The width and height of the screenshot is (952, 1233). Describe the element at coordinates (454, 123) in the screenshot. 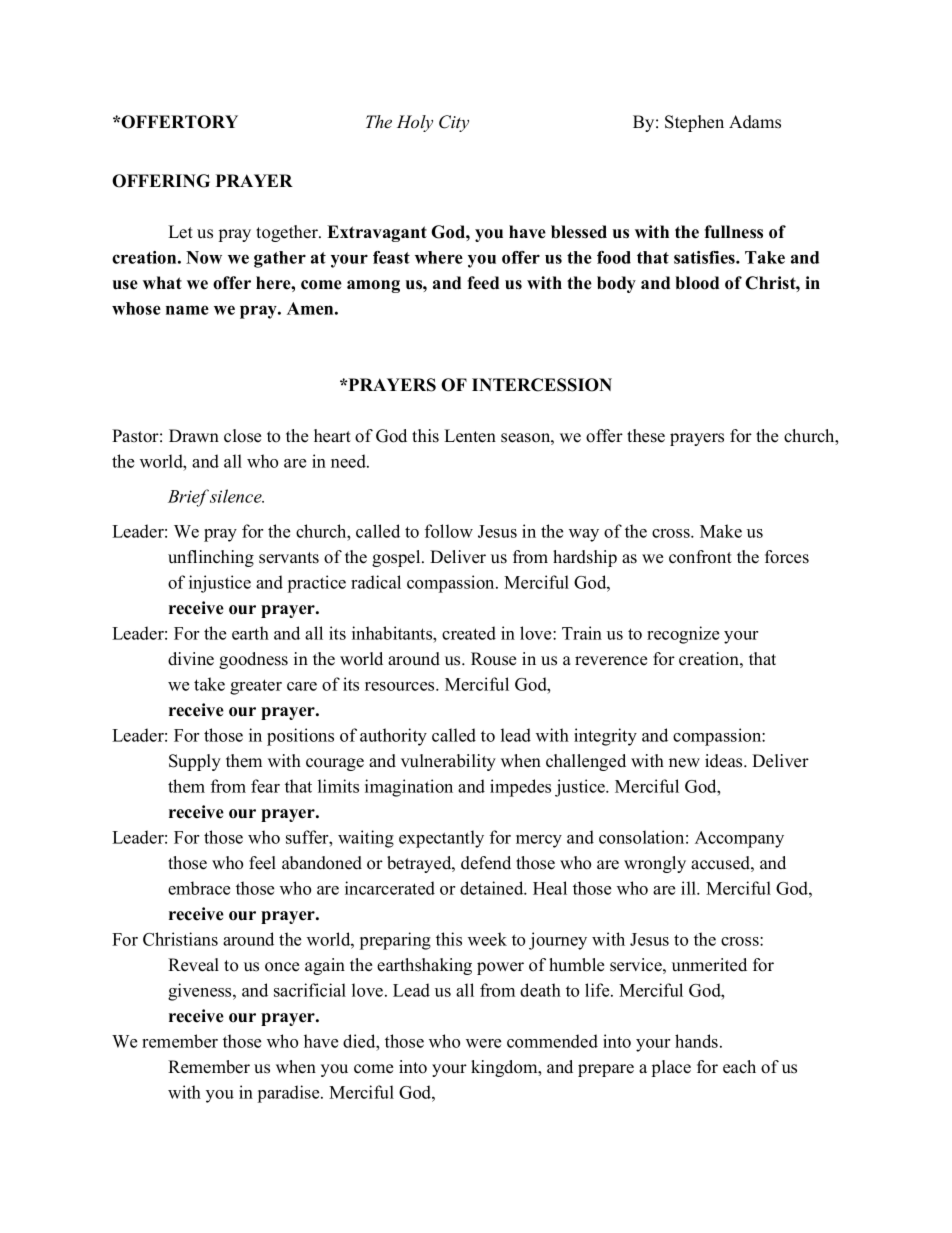

I see `City` at that location.
